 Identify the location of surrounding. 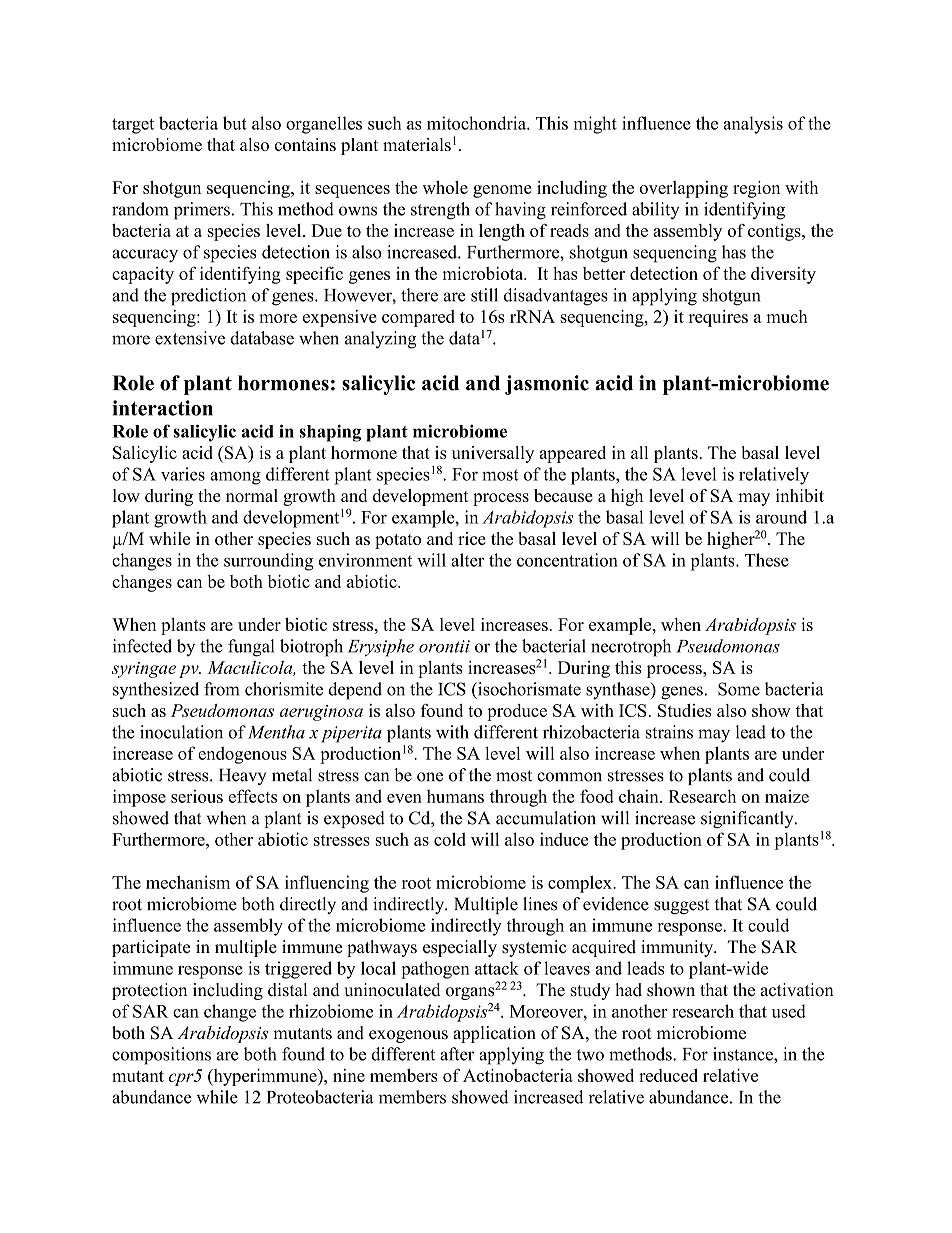
(268, 562).
